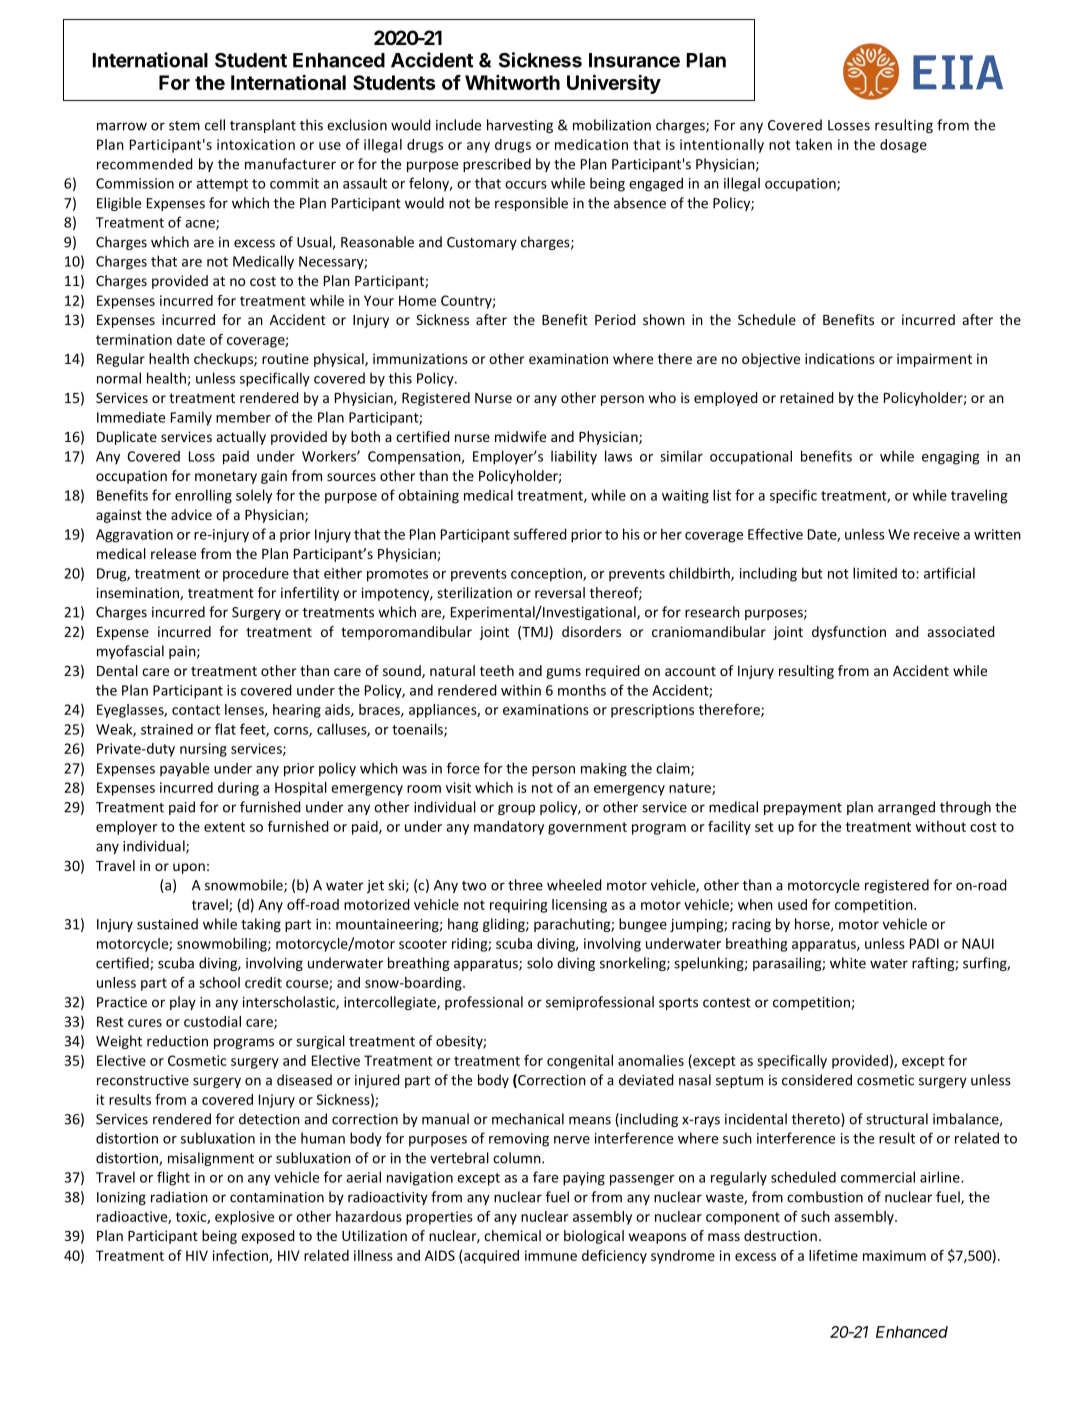 The height and width of the screenshot is (1405, 1085). What do you see at coordinates (563, 673) in the screenshot?
I see `gums` at bounding box center [563, 673].
